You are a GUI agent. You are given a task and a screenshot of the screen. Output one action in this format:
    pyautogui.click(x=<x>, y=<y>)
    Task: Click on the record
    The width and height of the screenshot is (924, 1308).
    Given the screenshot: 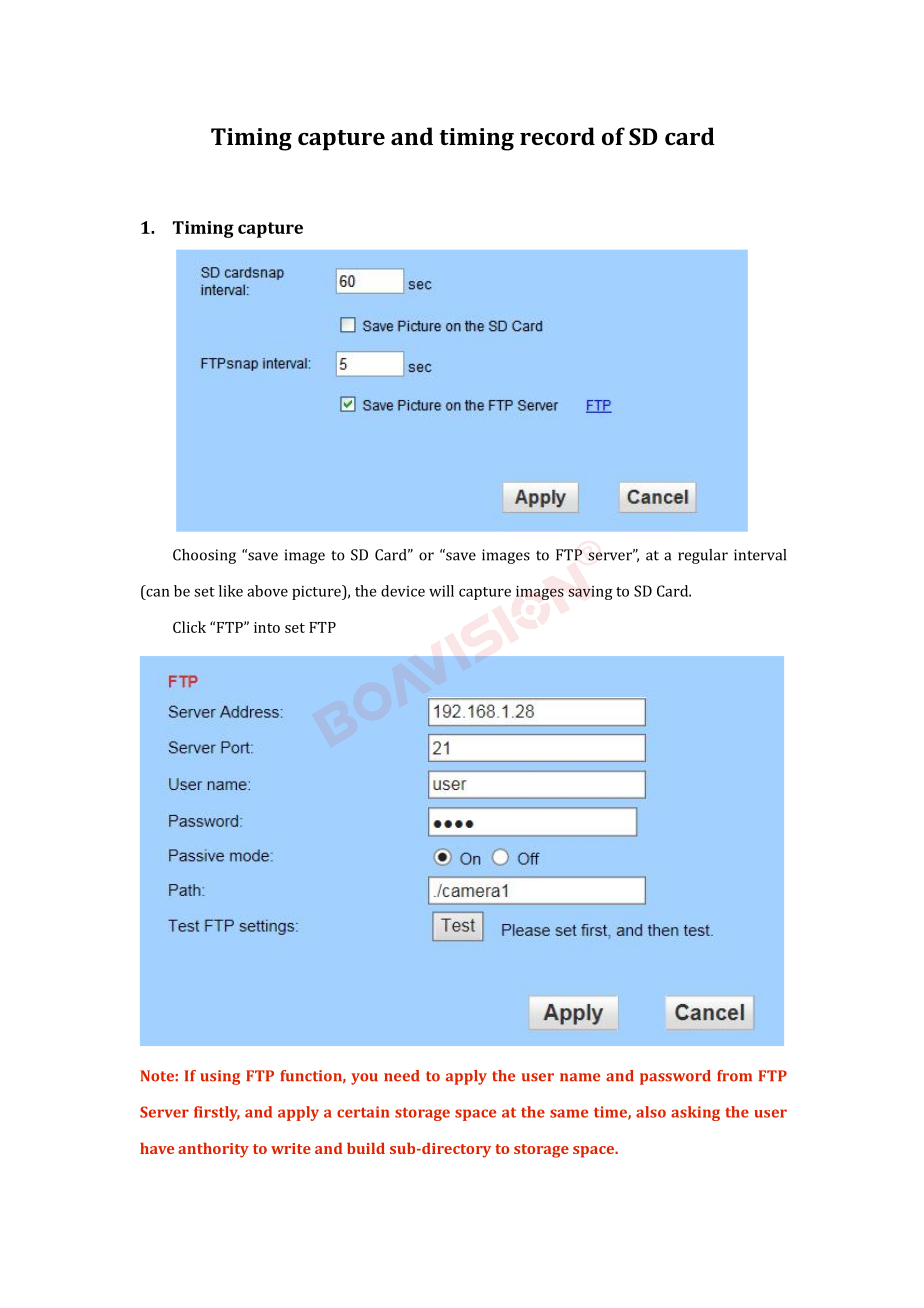 What is the action you would take?
    pyautogui.click(x=557, y=136)
